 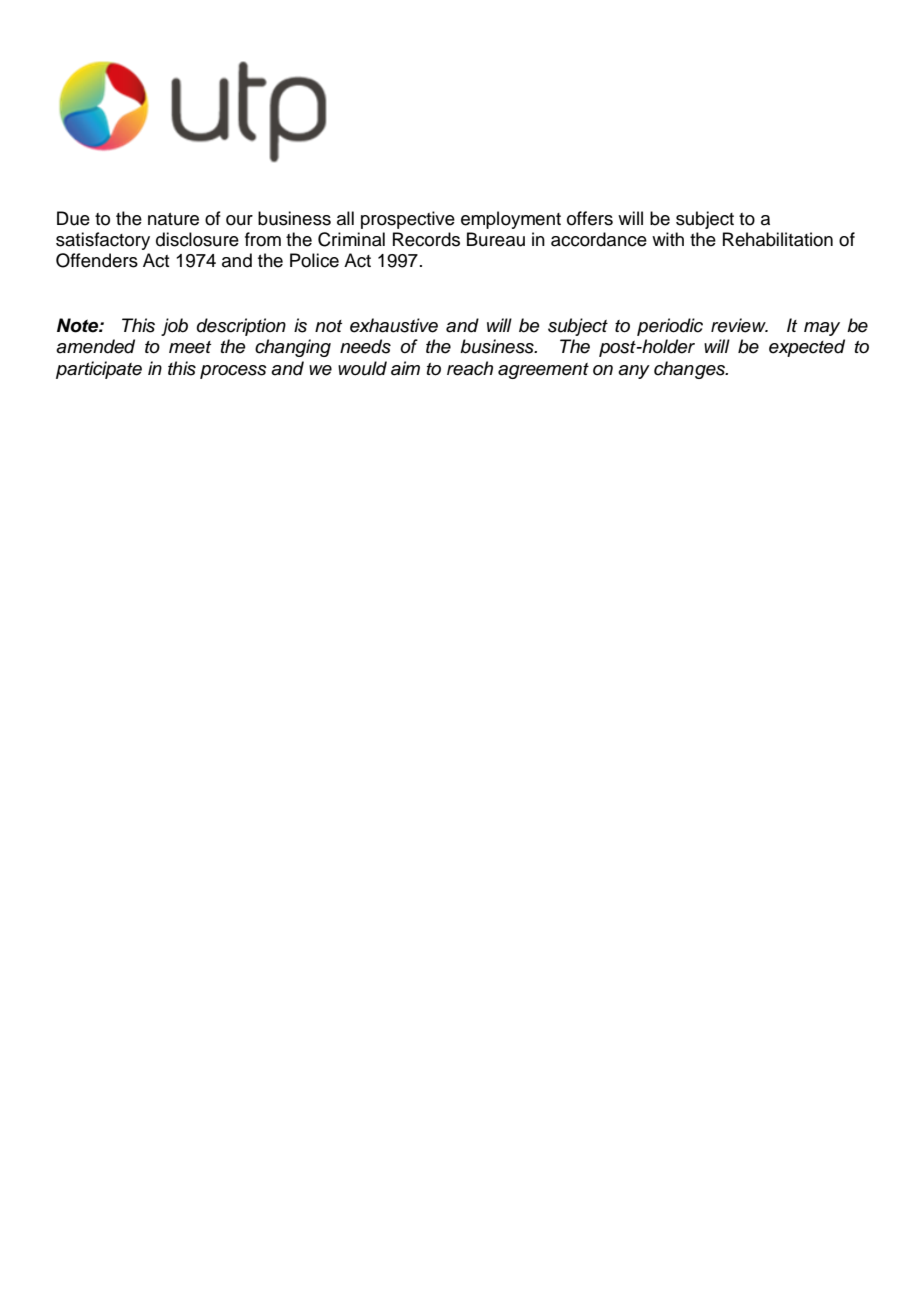 I want to click on job, so click(x=174, y=327).
